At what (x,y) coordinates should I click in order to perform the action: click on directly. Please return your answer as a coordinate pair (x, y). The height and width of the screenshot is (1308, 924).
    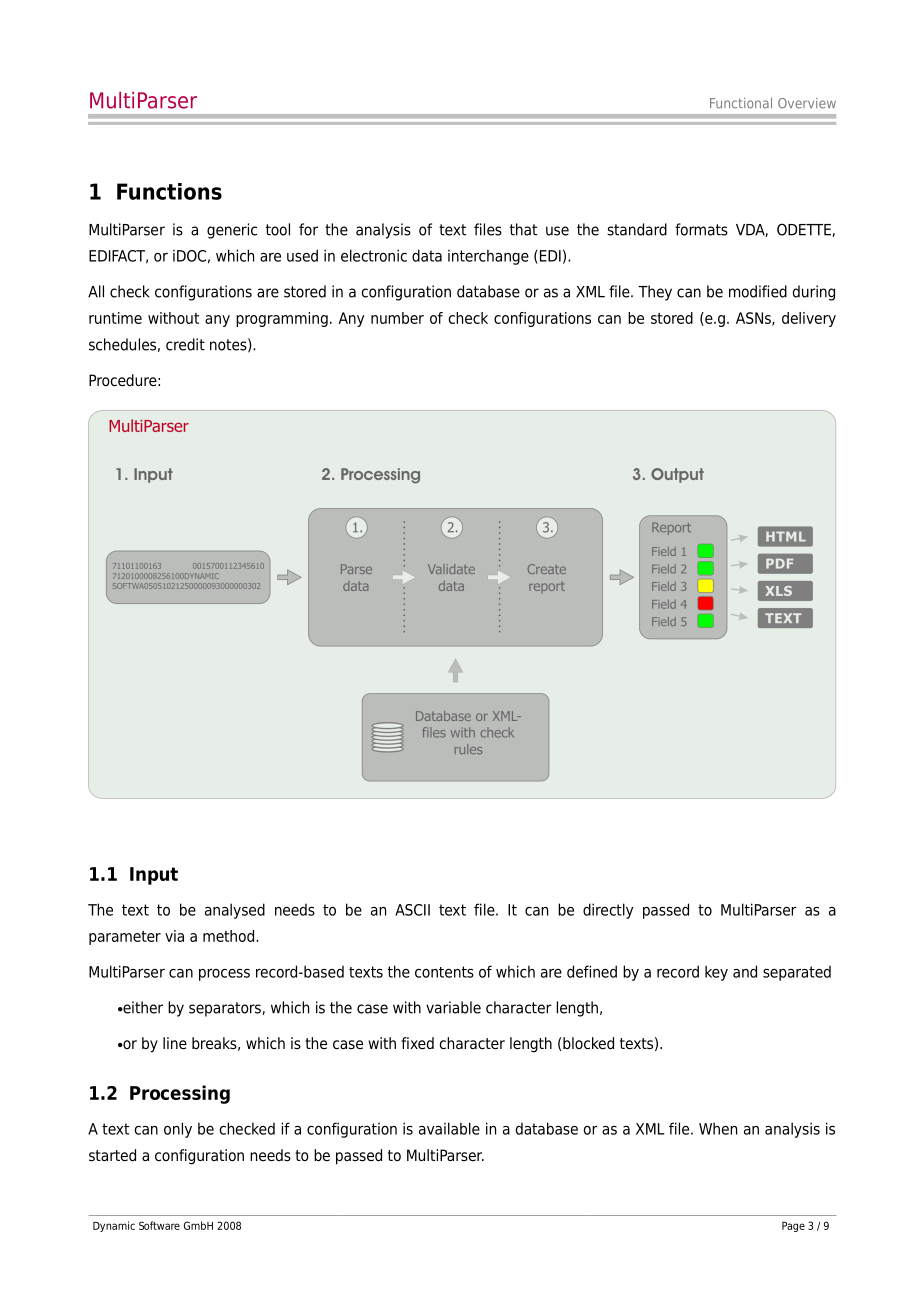
    Looking at the image, I should click on (608, 911).
